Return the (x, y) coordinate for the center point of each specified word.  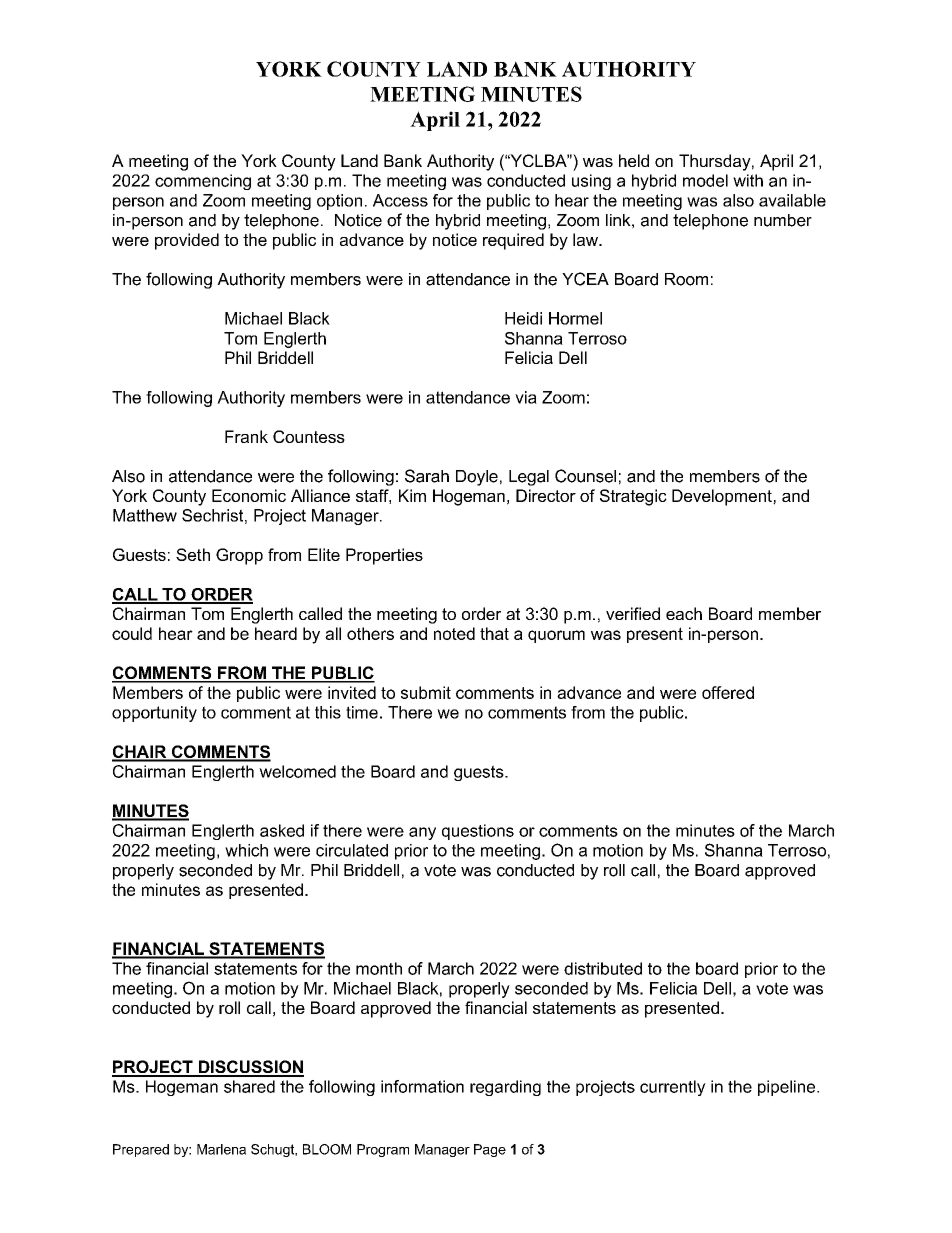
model (705, 180)
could (132, 633)
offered (728, 692)
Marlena (221, 1149)
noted (454, 633)
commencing (203, 182)
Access (400, 200)
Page (490, 1150)
